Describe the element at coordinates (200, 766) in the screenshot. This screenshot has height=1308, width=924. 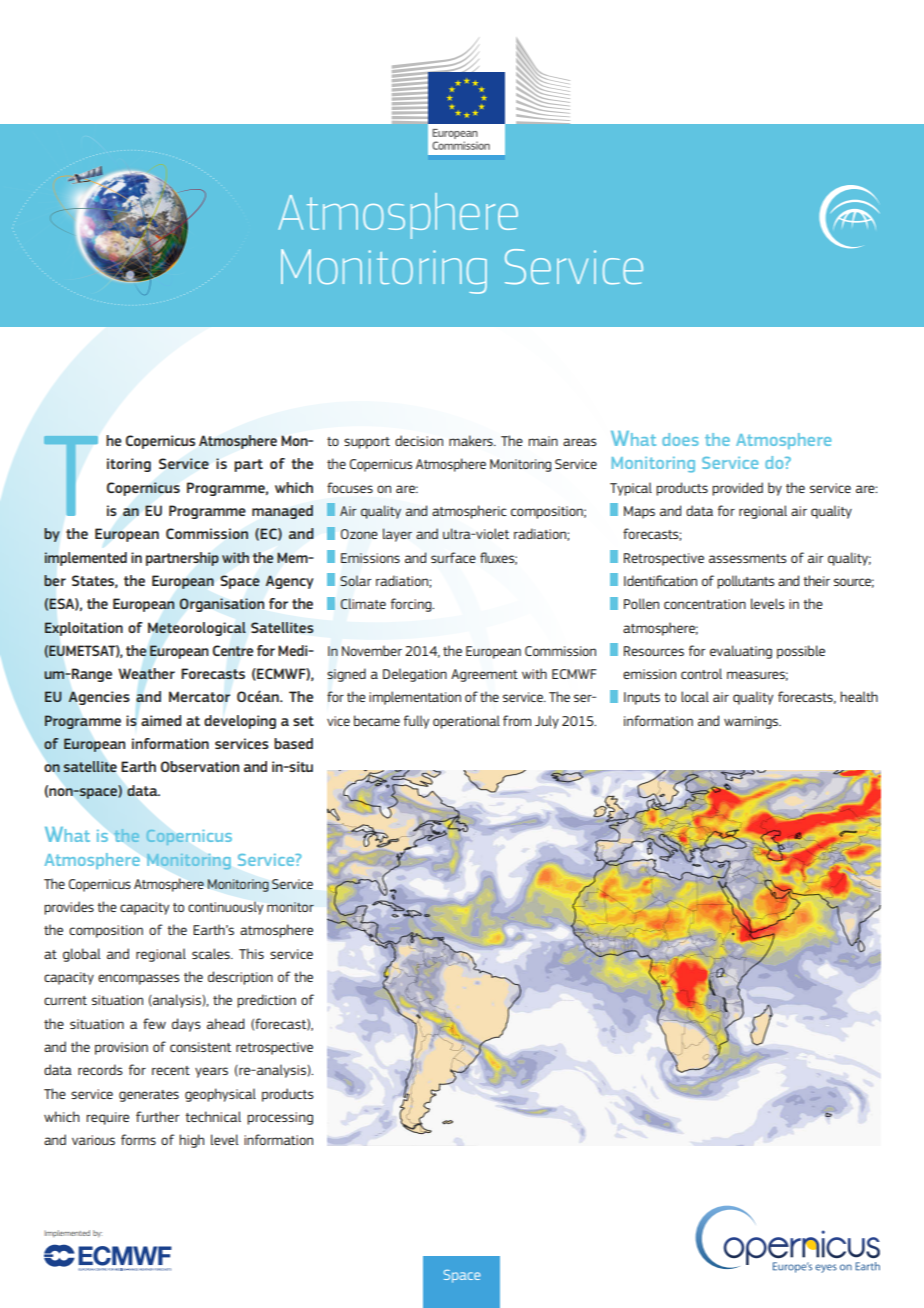
I see `Observation` at that location.
